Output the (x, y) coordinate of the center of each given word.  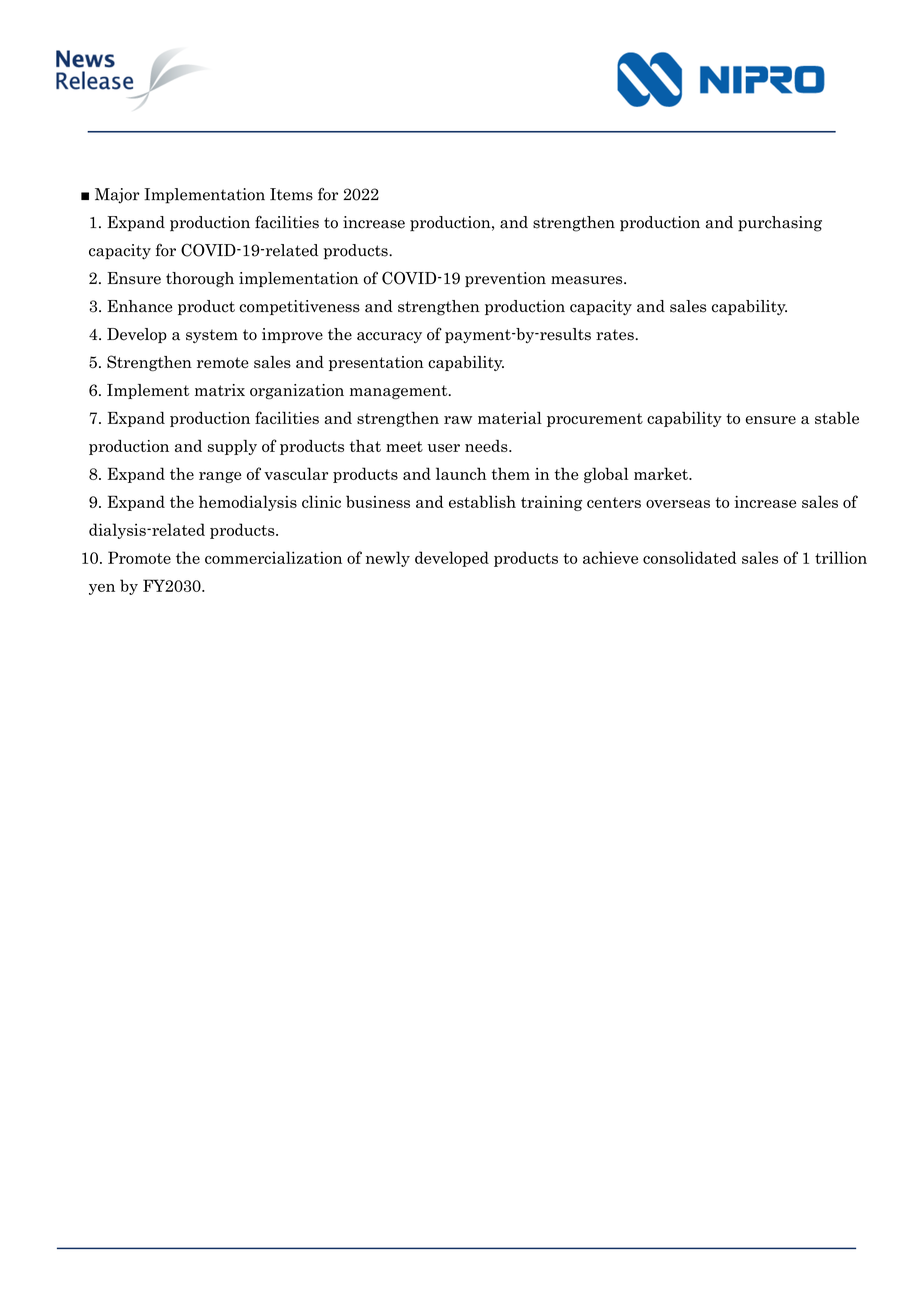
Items (291, 194)
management (400, 392)
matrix (220, 390)
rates (615, 335)
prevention (505, 279)
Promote (139, 557)
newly (388, 559)
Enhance (139, 306)
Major (117, 196)
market (662, 473)
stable (837, 418)
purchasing (780, 224)
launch (461, 473)
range (220, 477)
